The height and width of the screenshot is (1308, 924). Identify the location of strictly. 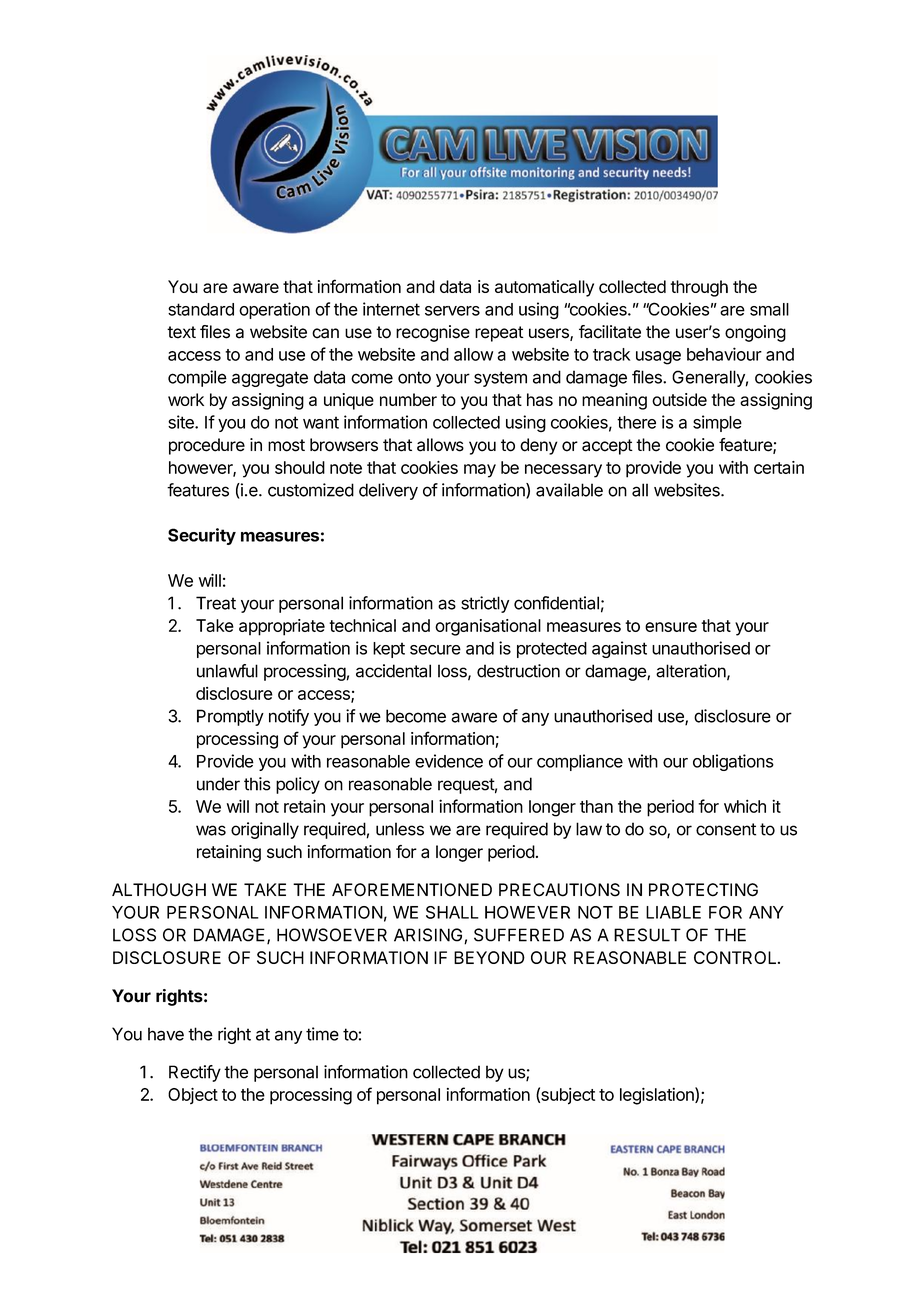
(485, 604).
